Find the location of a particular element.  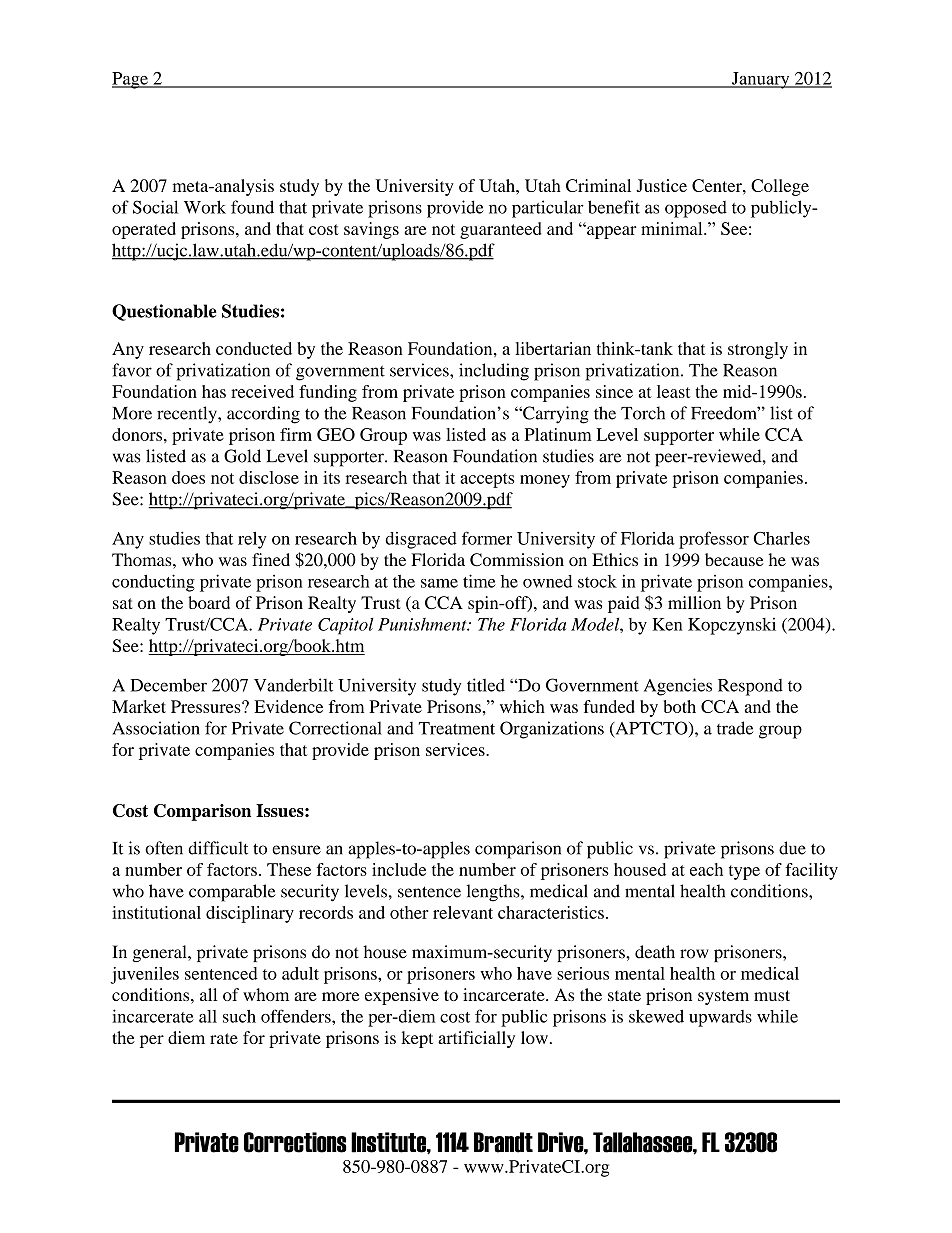

million is located at coordinates (694, 602).
